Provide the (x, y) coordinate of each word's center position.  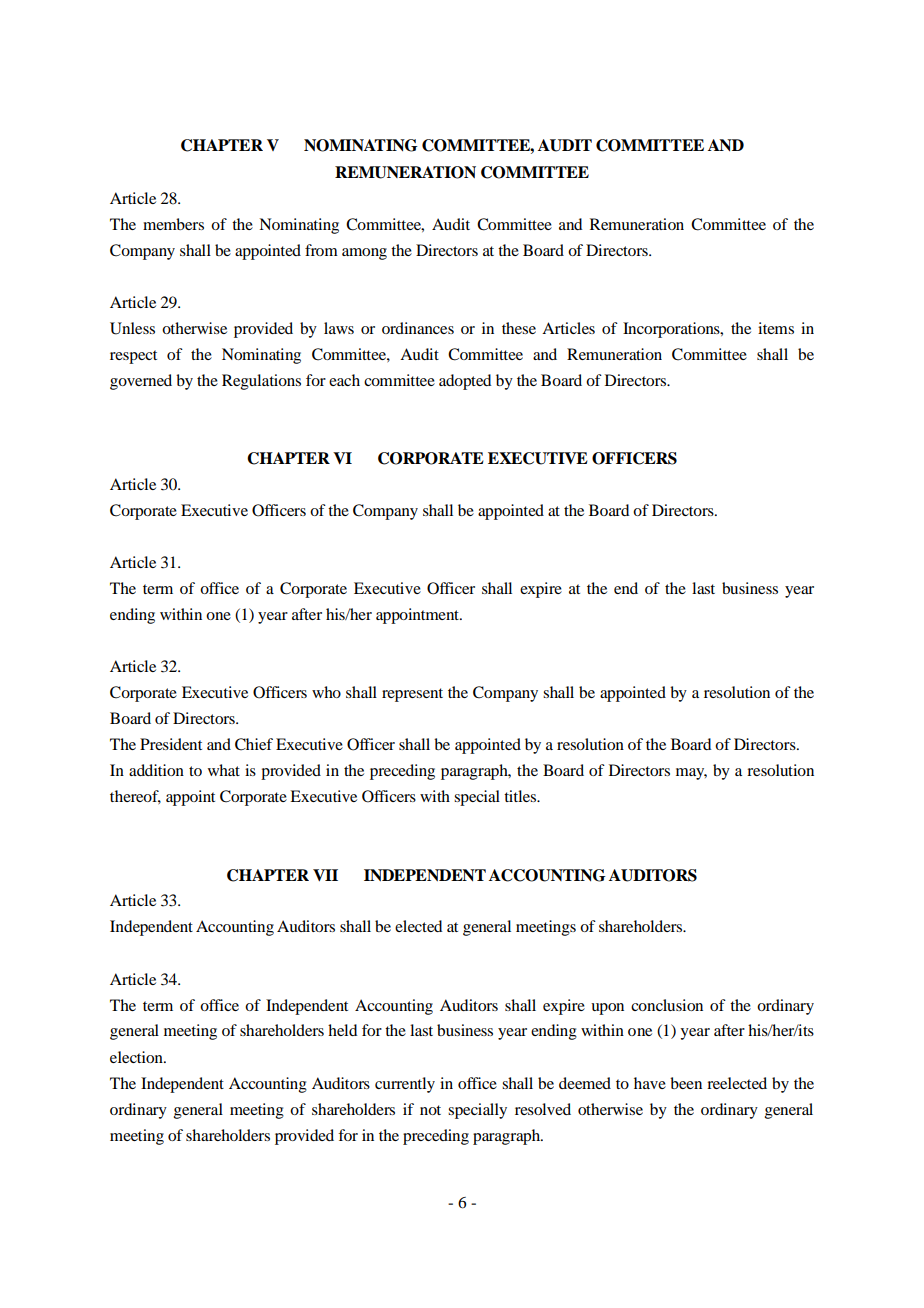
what (224, 770)
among (364, 254)
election (137, 1057)
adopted (465, 382)
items (776, 328)
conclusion (667, 1005)
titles (521, 796)
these (519, 328)
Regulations (261, 382)
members (173, 224)
